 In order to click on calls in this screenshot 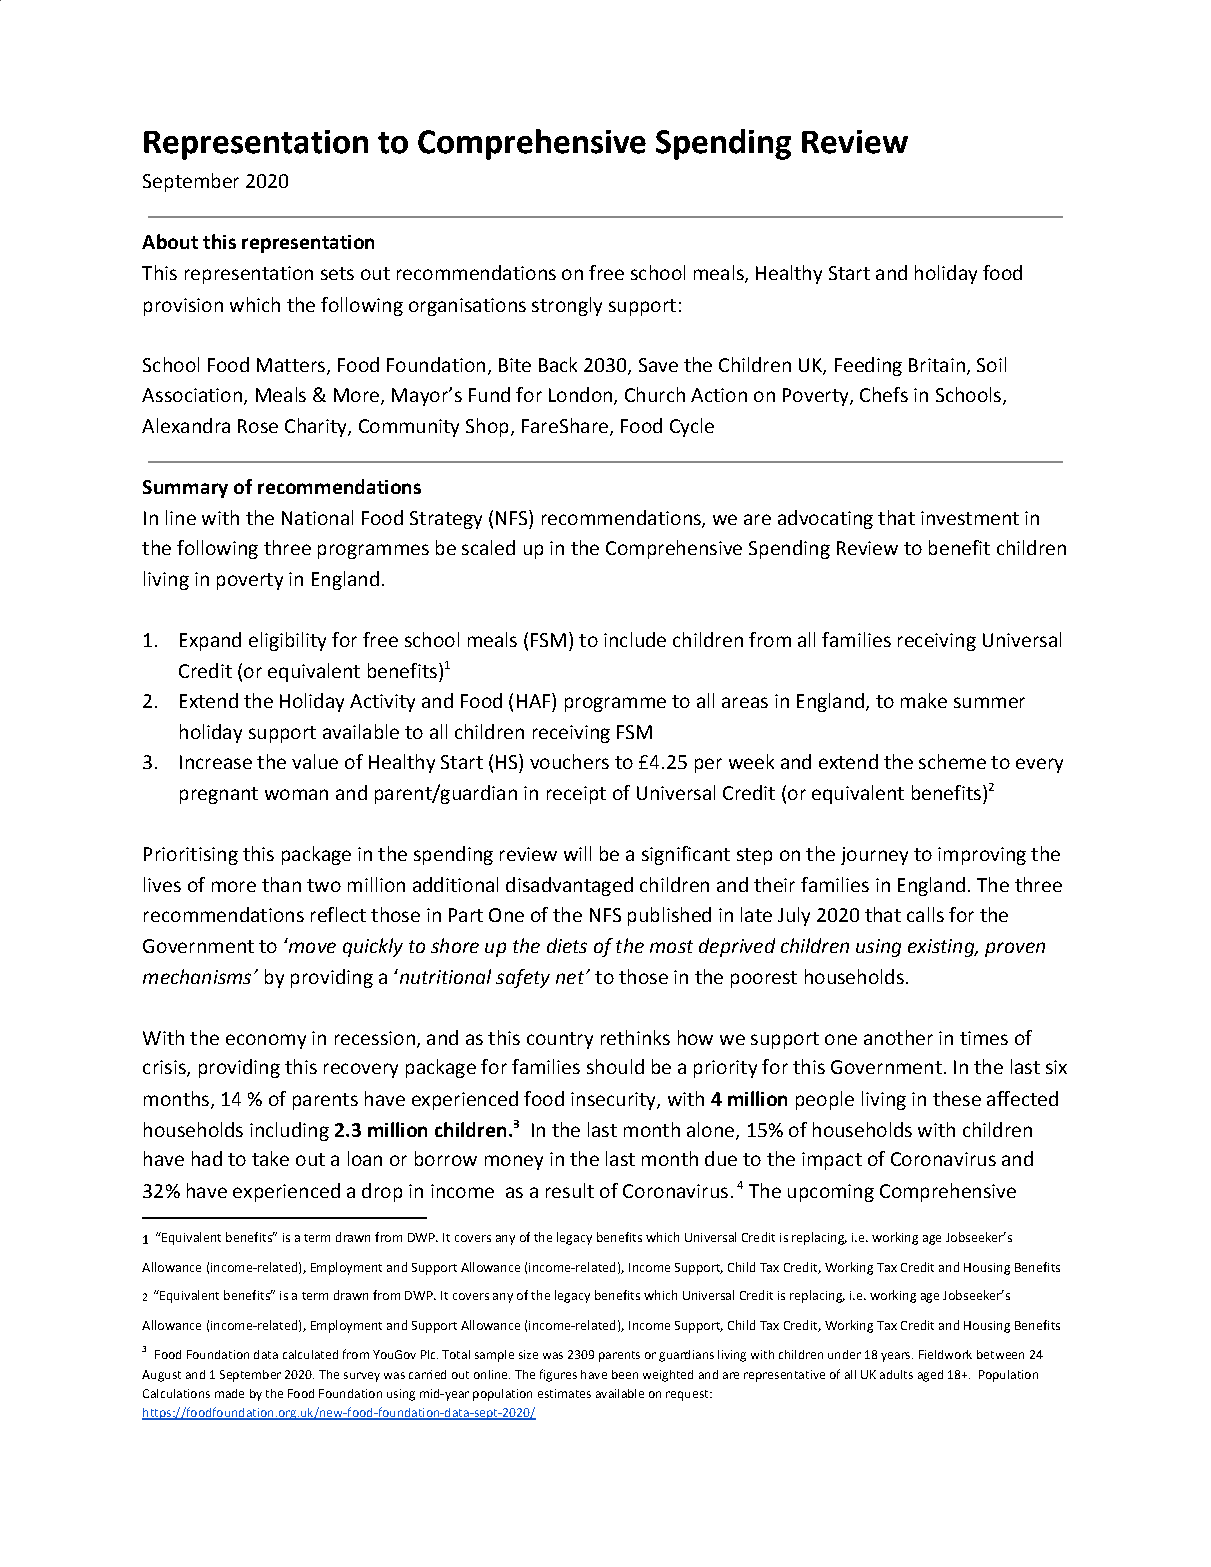, I will do `click(925, 914)`.
